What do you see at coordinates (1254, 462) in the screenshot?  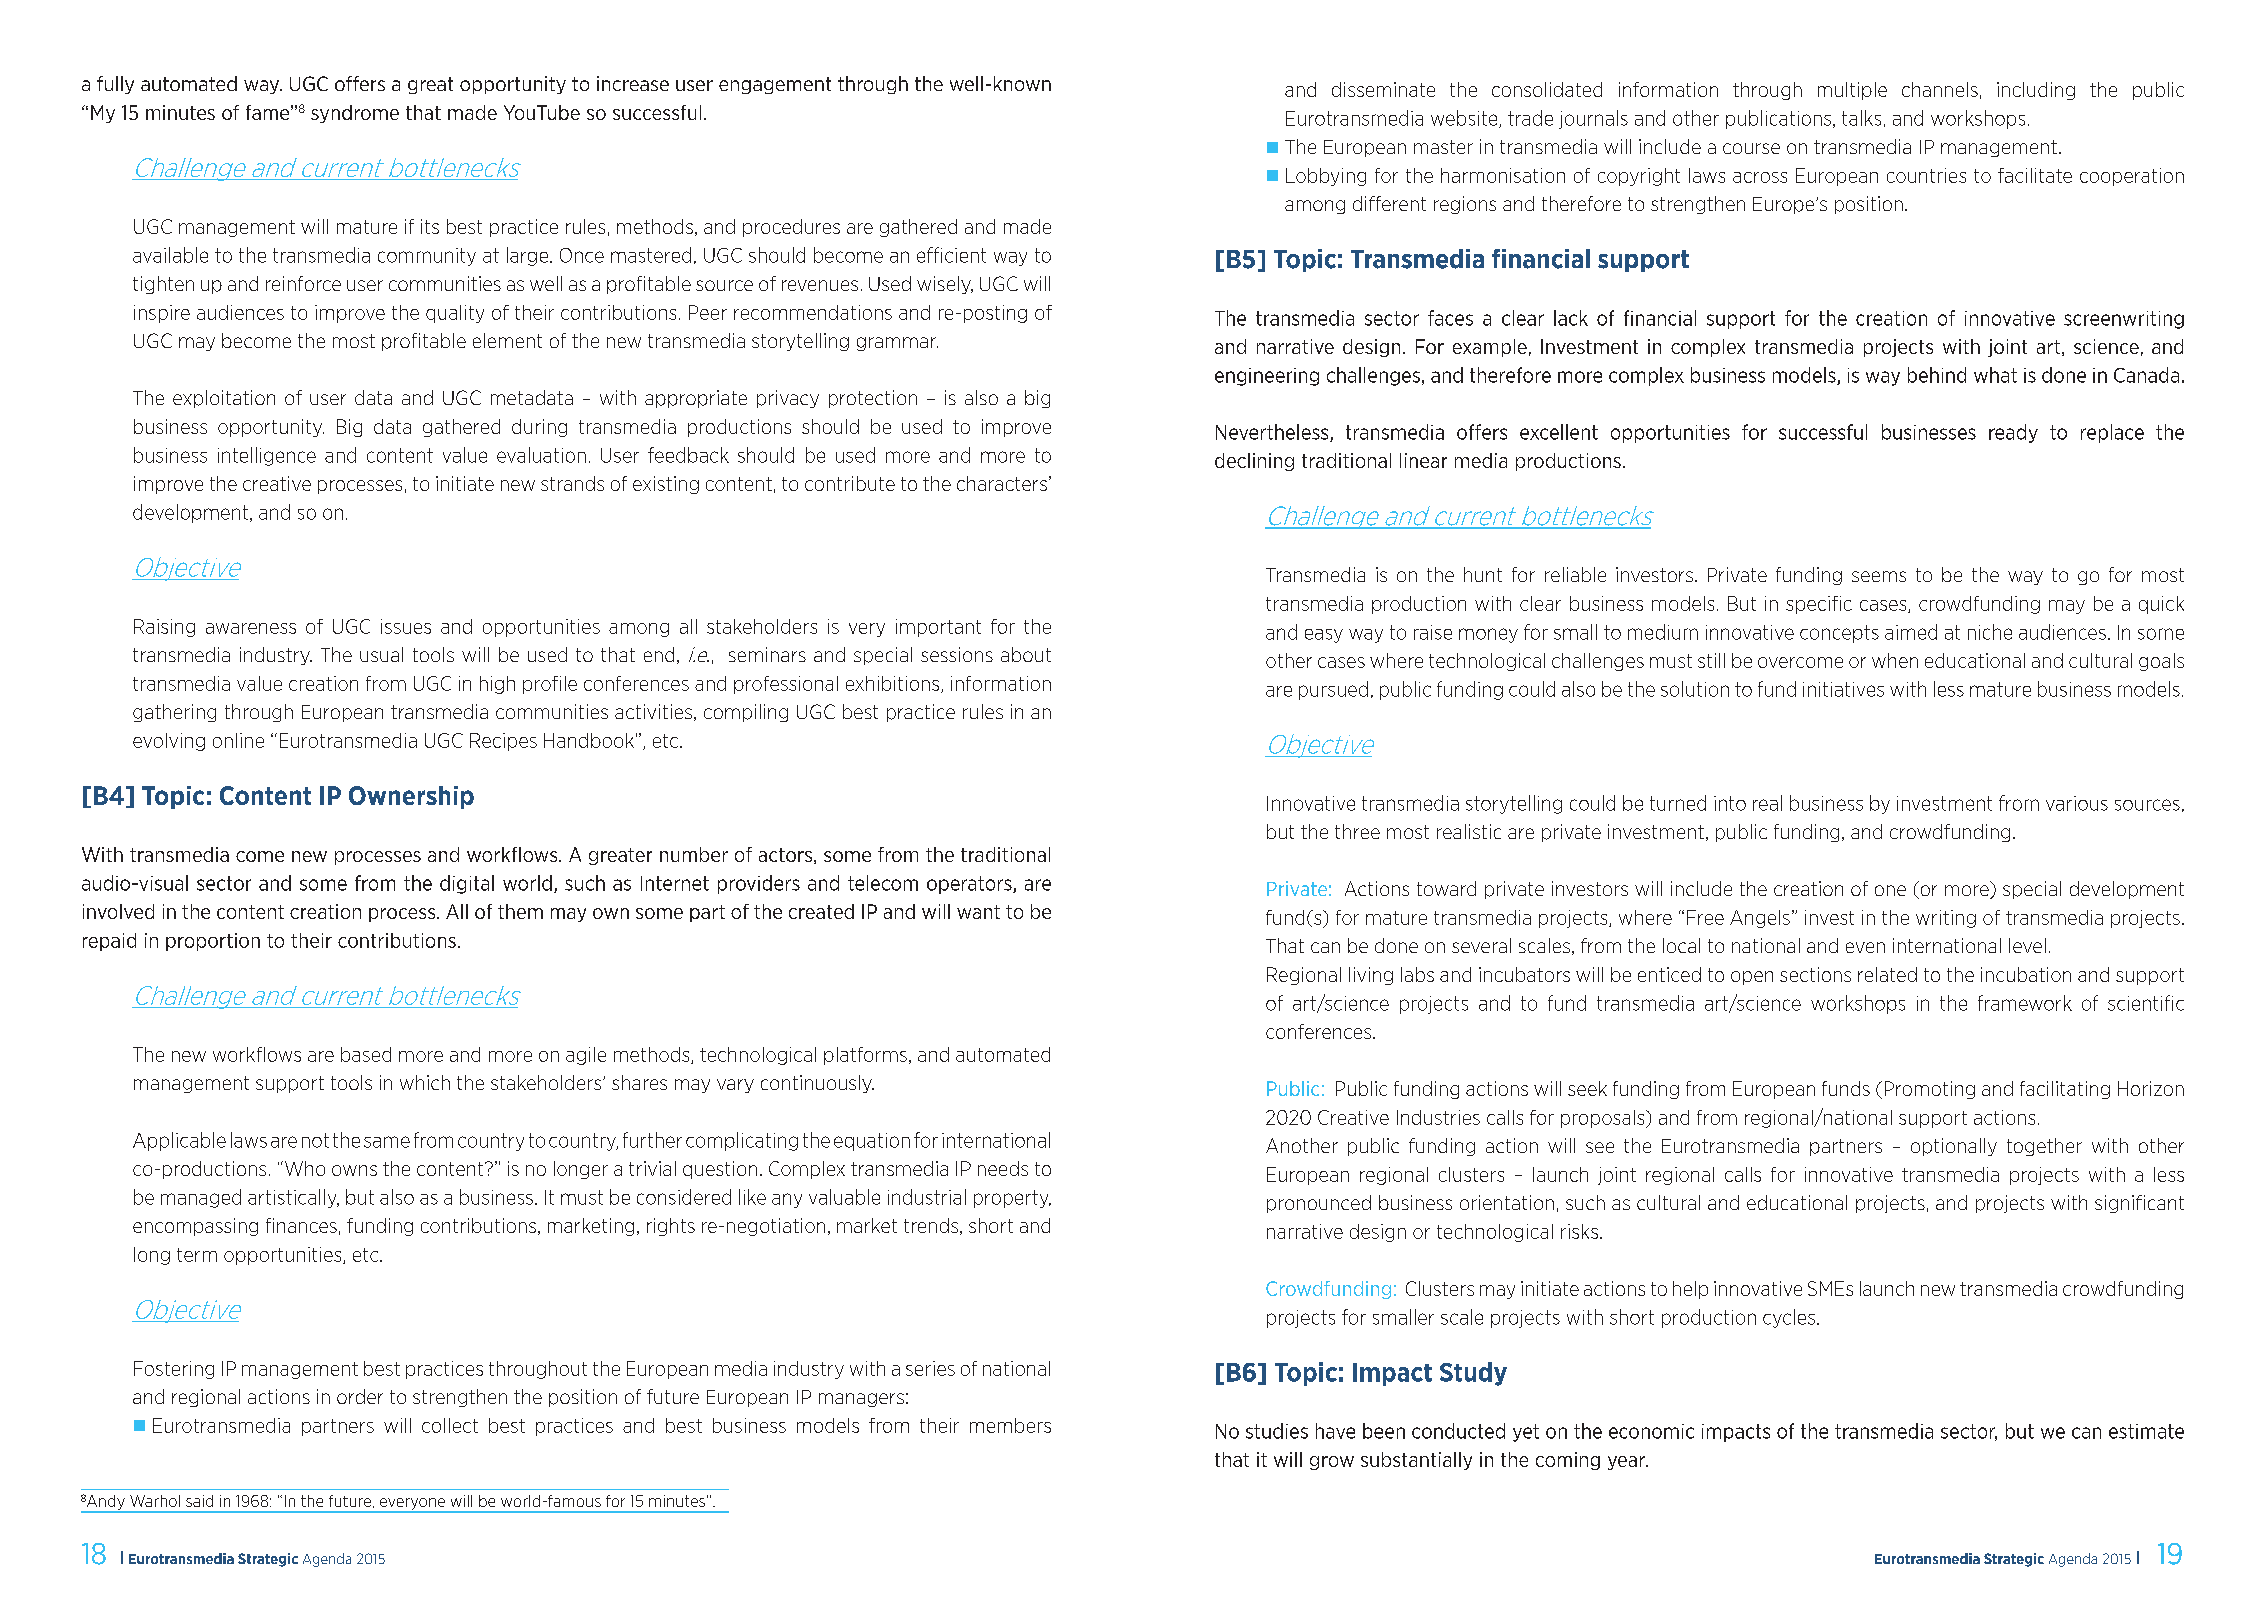 I see `declining` at bounding box center [1254, 462].
